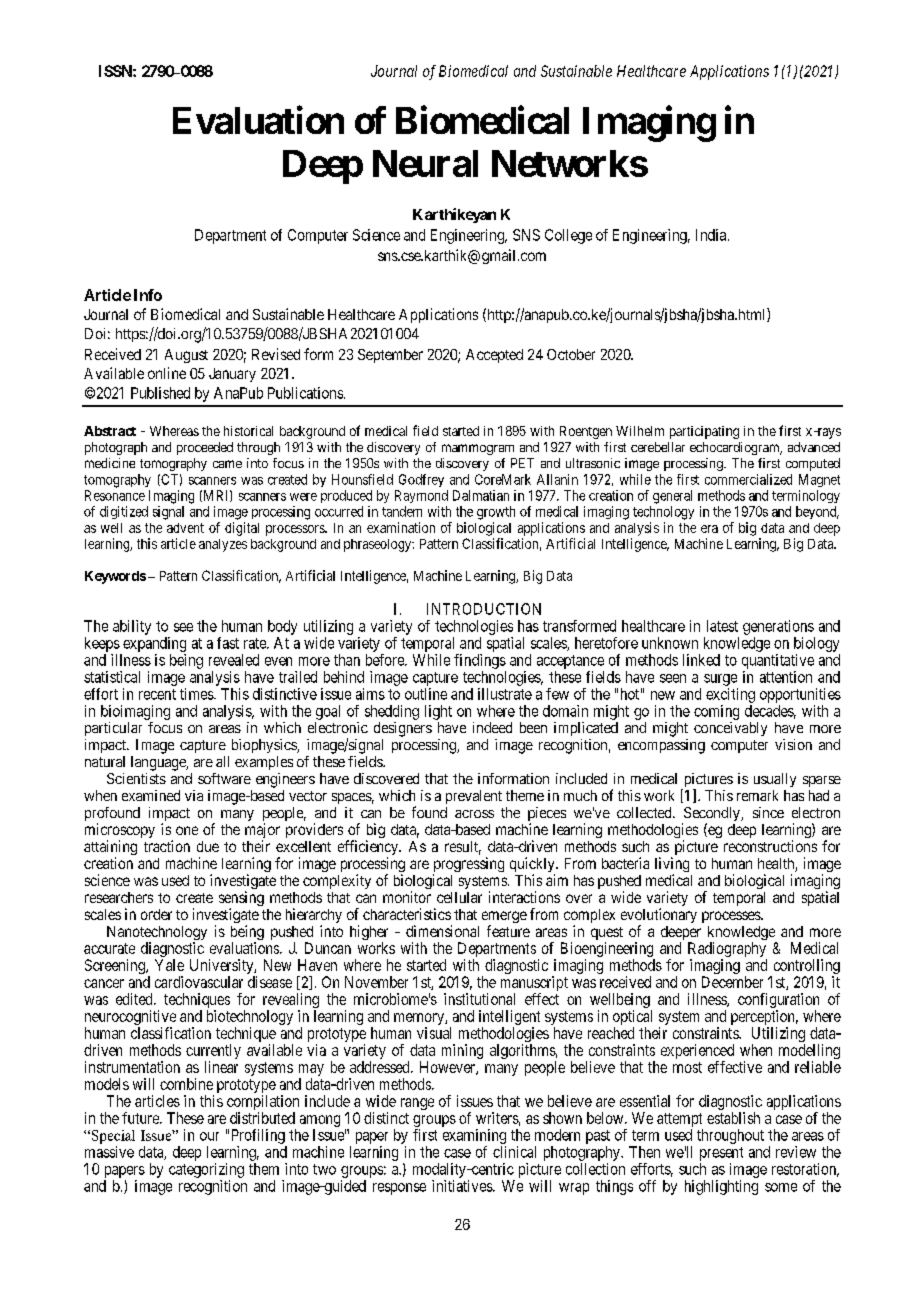  Describe the element at coordinates (721, 1154) in the page. I see `present` at that location.
